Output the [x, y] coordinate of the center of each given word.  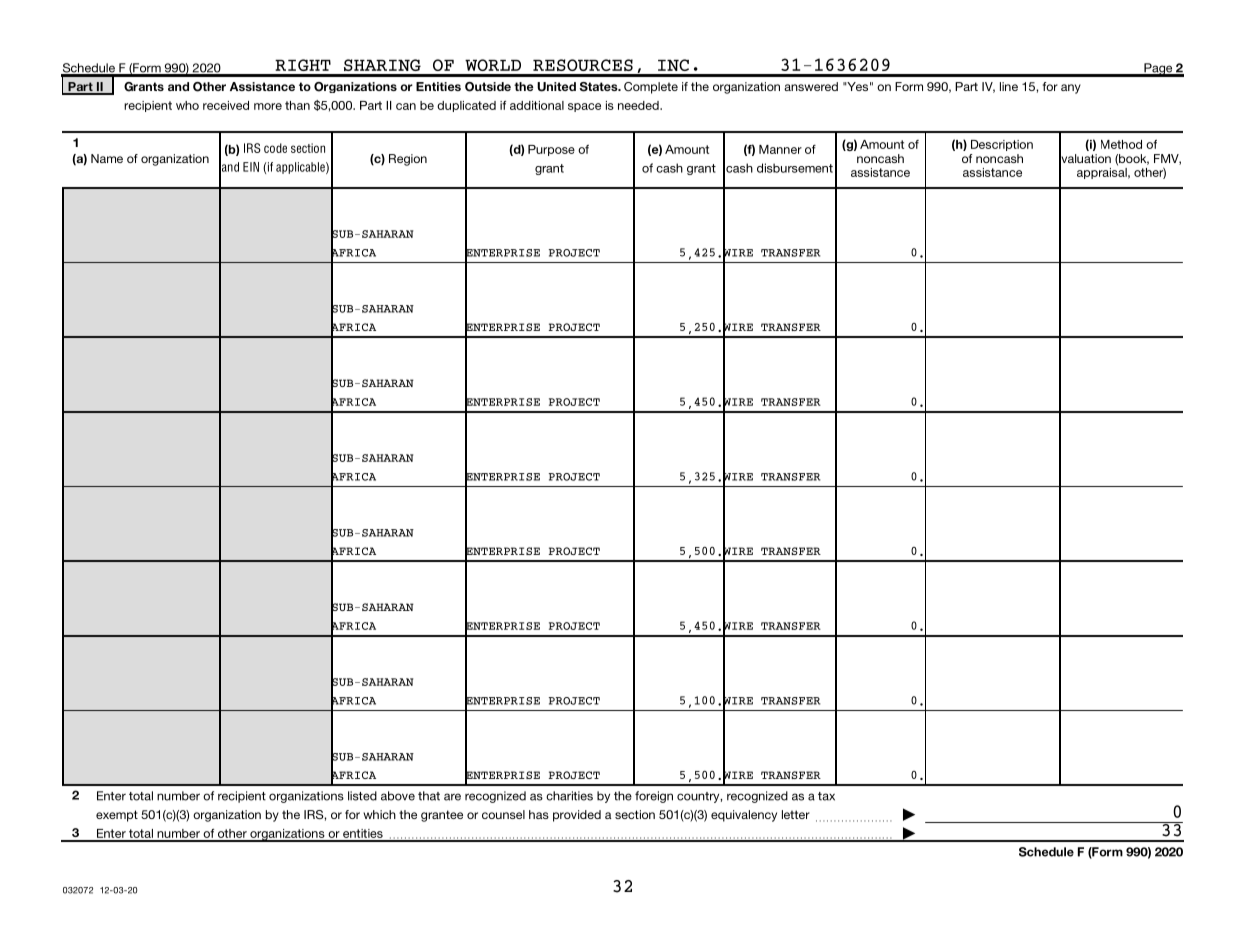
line [1009, 86]
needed [639, 105]
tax [826, 796]
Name [107, 158]
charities [569, 796]
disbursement [795, 168]
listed [362, 796]
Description [1002, 145]
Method [1121, 144]
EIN [251, 167]
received [226, 105]
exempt [117, 816]
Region [408, 160]
